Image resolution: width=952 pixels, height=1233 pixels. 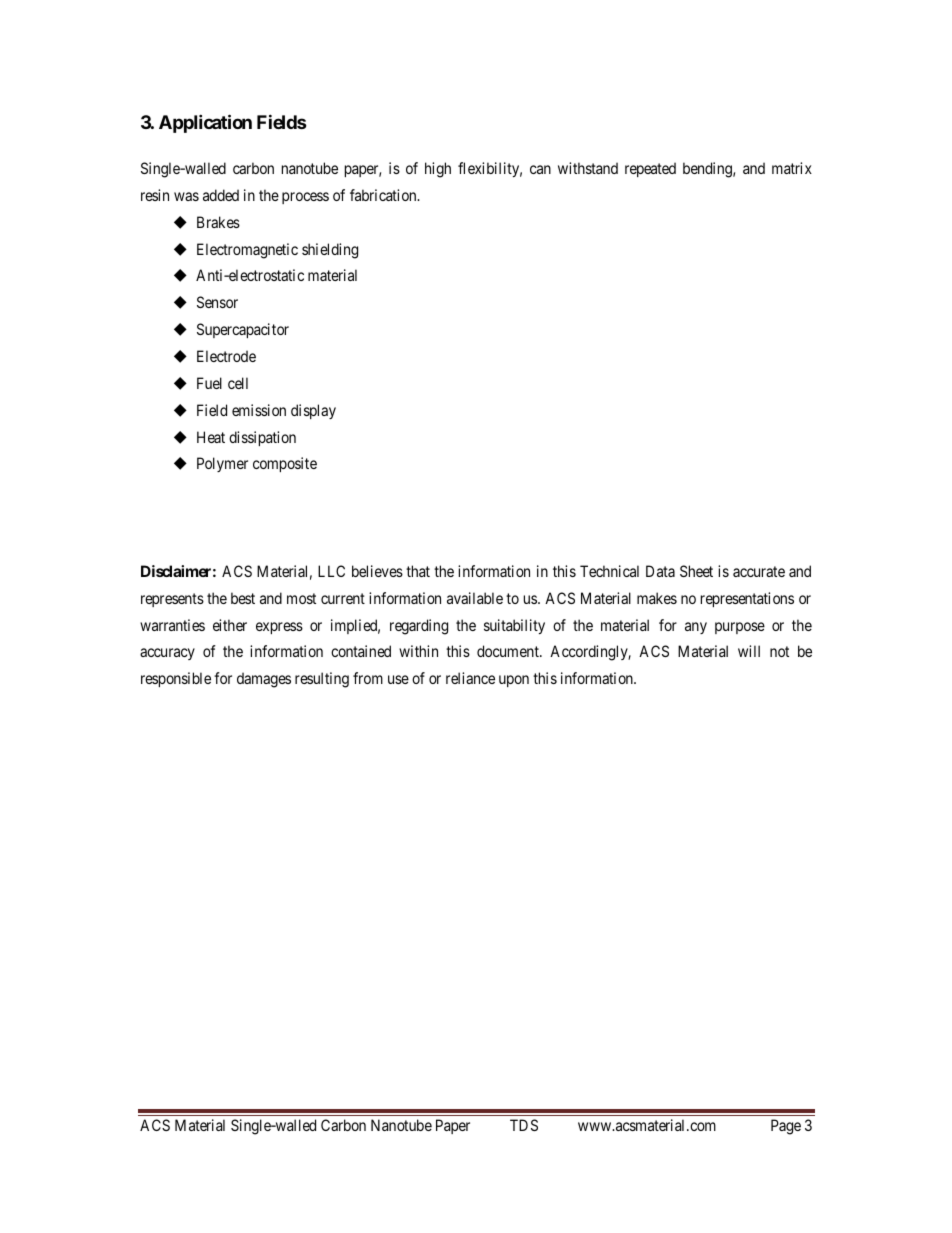 What do you see at coordinates (524, 1125) in the screenshot?
I see `TDS` at bounding box center [524, 1125].
